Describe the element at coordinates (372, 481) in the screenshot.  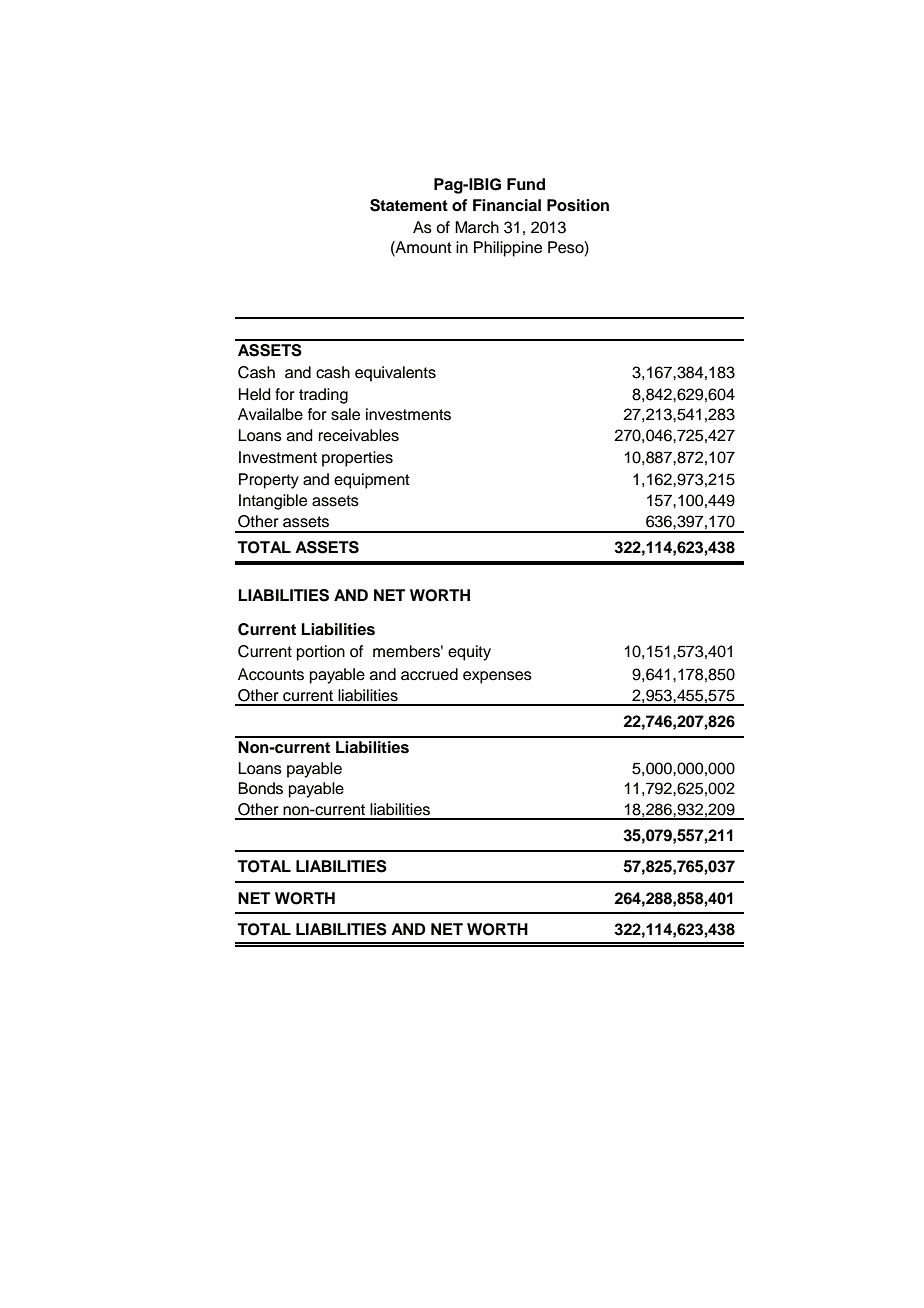
I see `equipment` at that location.
